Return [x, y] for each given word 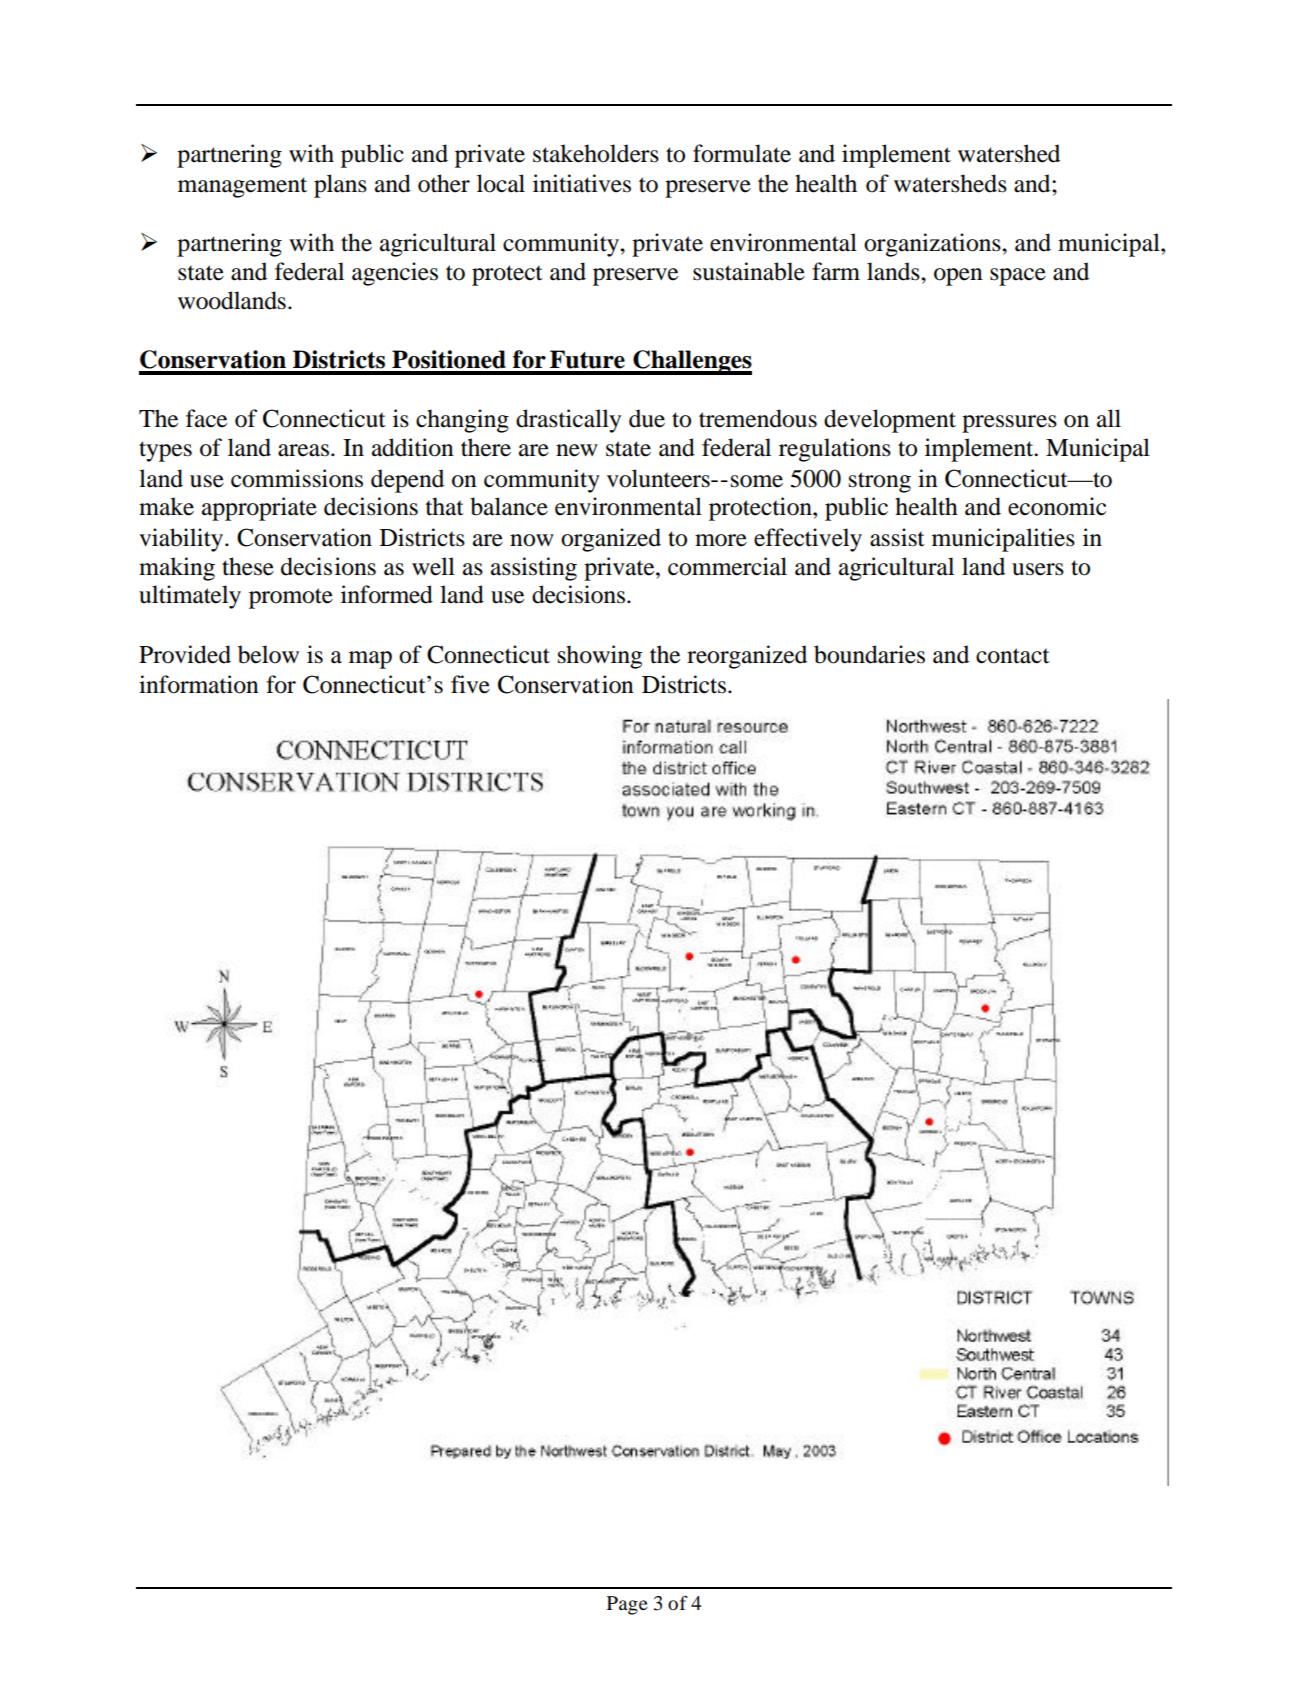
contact [1013, 656]
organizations [933, 245]
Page [627, 1605]
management [242, 187]
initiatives [582, 183]
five [470, 684]
